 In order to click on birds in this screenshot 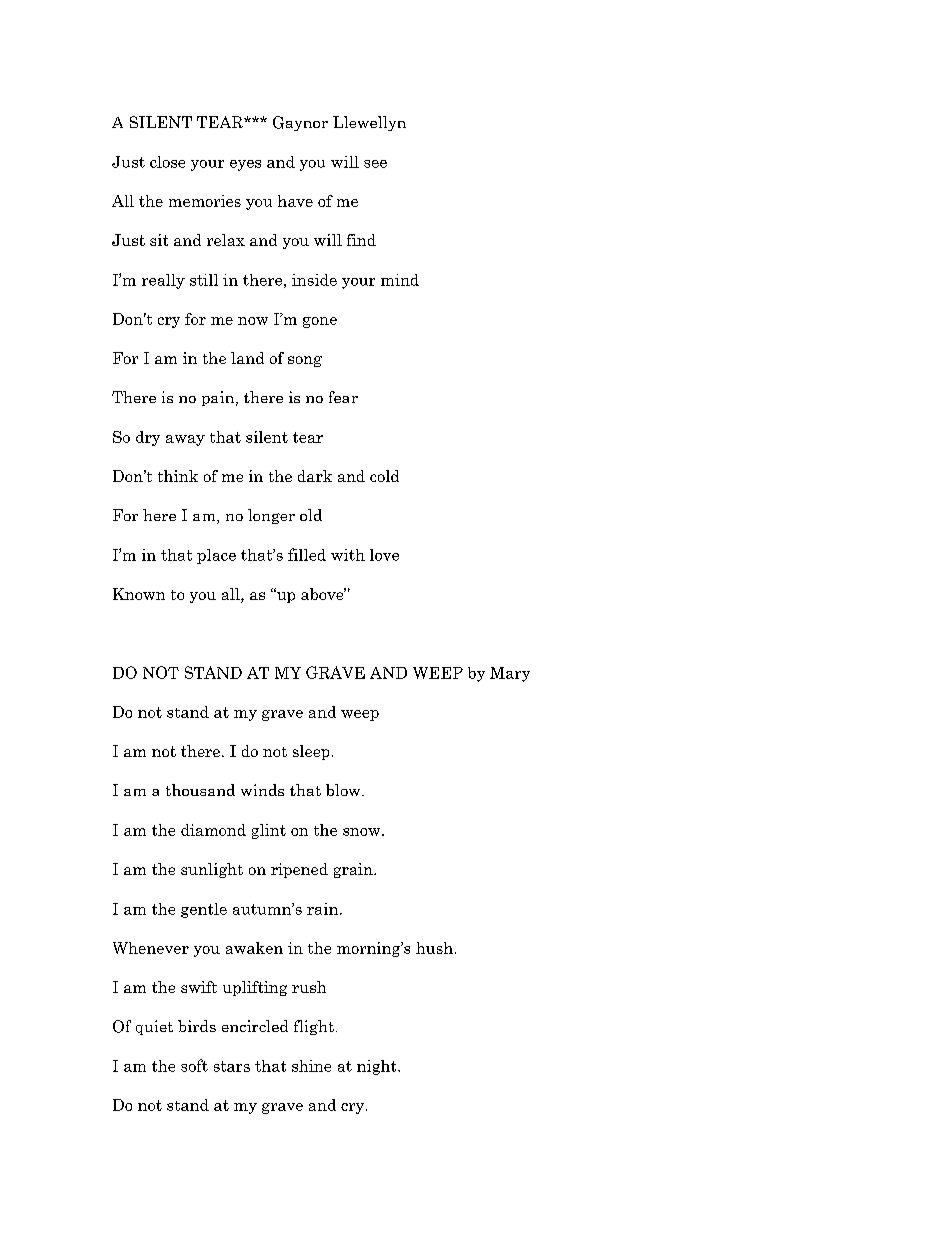, I will do `click(197, 1026)`.
